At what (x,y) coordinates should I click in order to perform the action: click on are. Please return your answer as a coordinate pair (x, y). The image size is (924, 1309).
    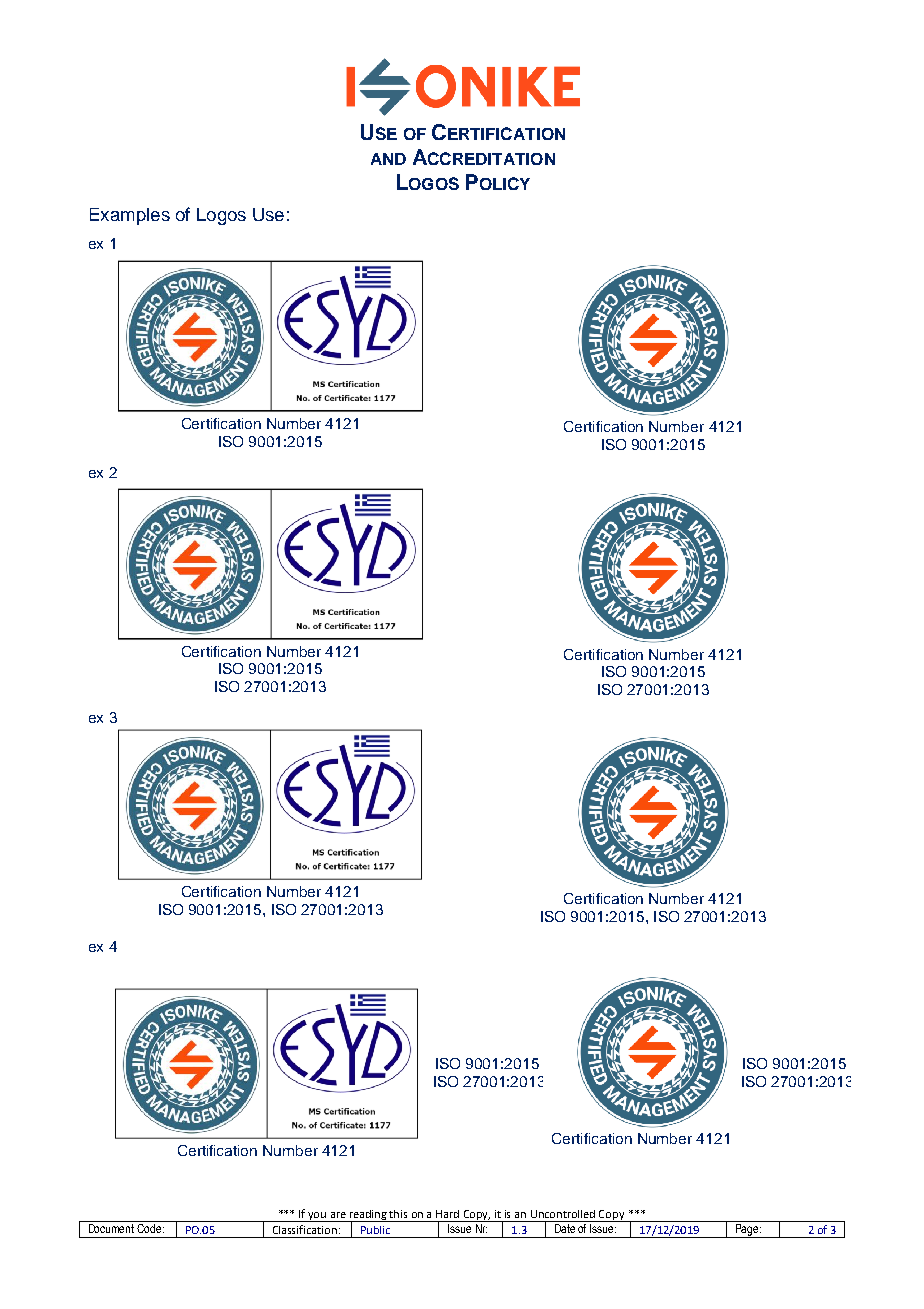
    Looking at the image, I should click on (338, 1215).
